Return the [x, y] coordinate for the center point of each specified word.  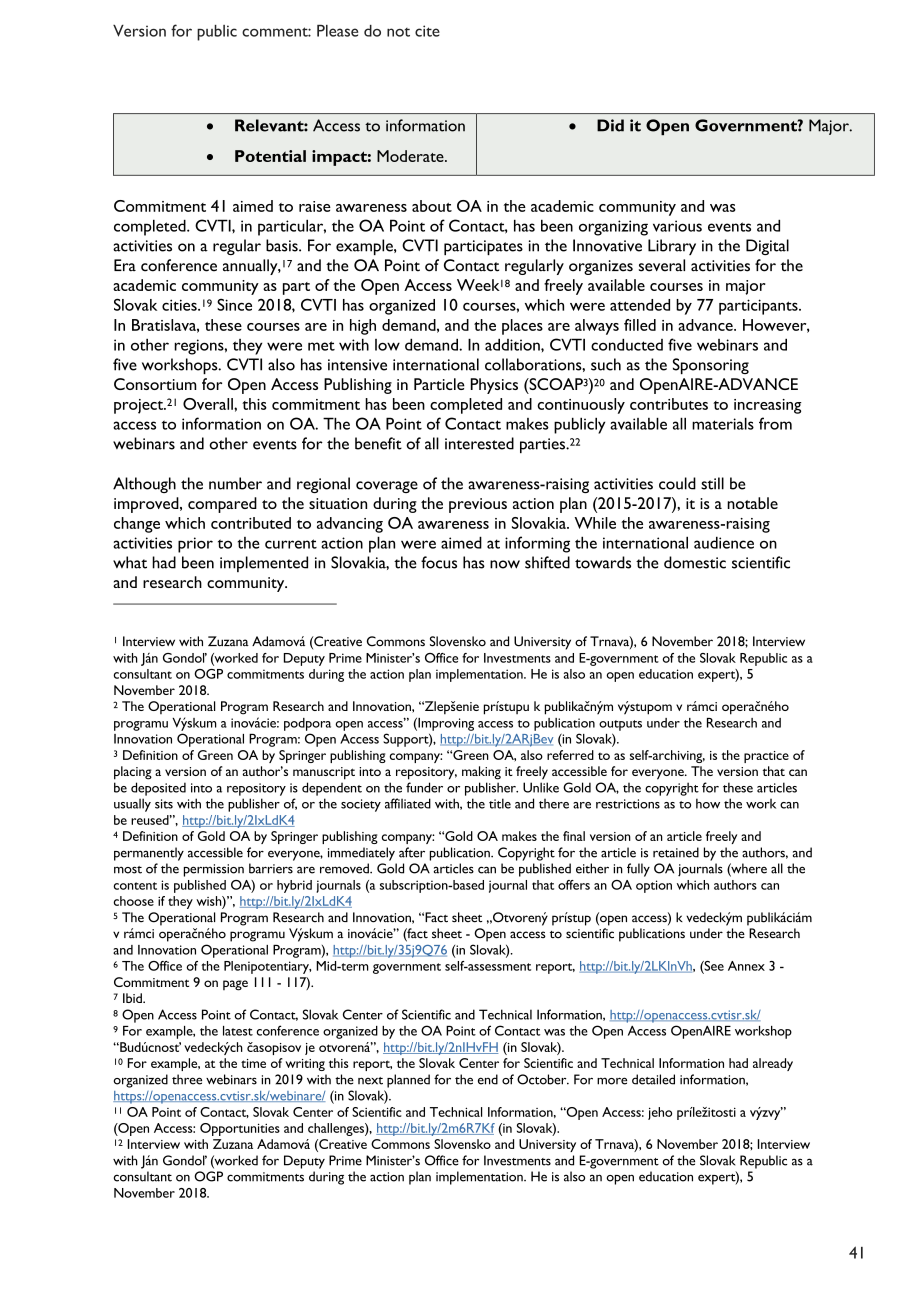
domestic [695, 562]
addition [513, 344]
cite [427, 31]
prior [195, 545]
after [412, 852]
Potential [270, 156]
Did [610, 125]
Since [234, 304]
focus [439, 562]
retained [676, 852]
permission [214, 870]
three [187, 1079]
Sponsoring [711, 366]
